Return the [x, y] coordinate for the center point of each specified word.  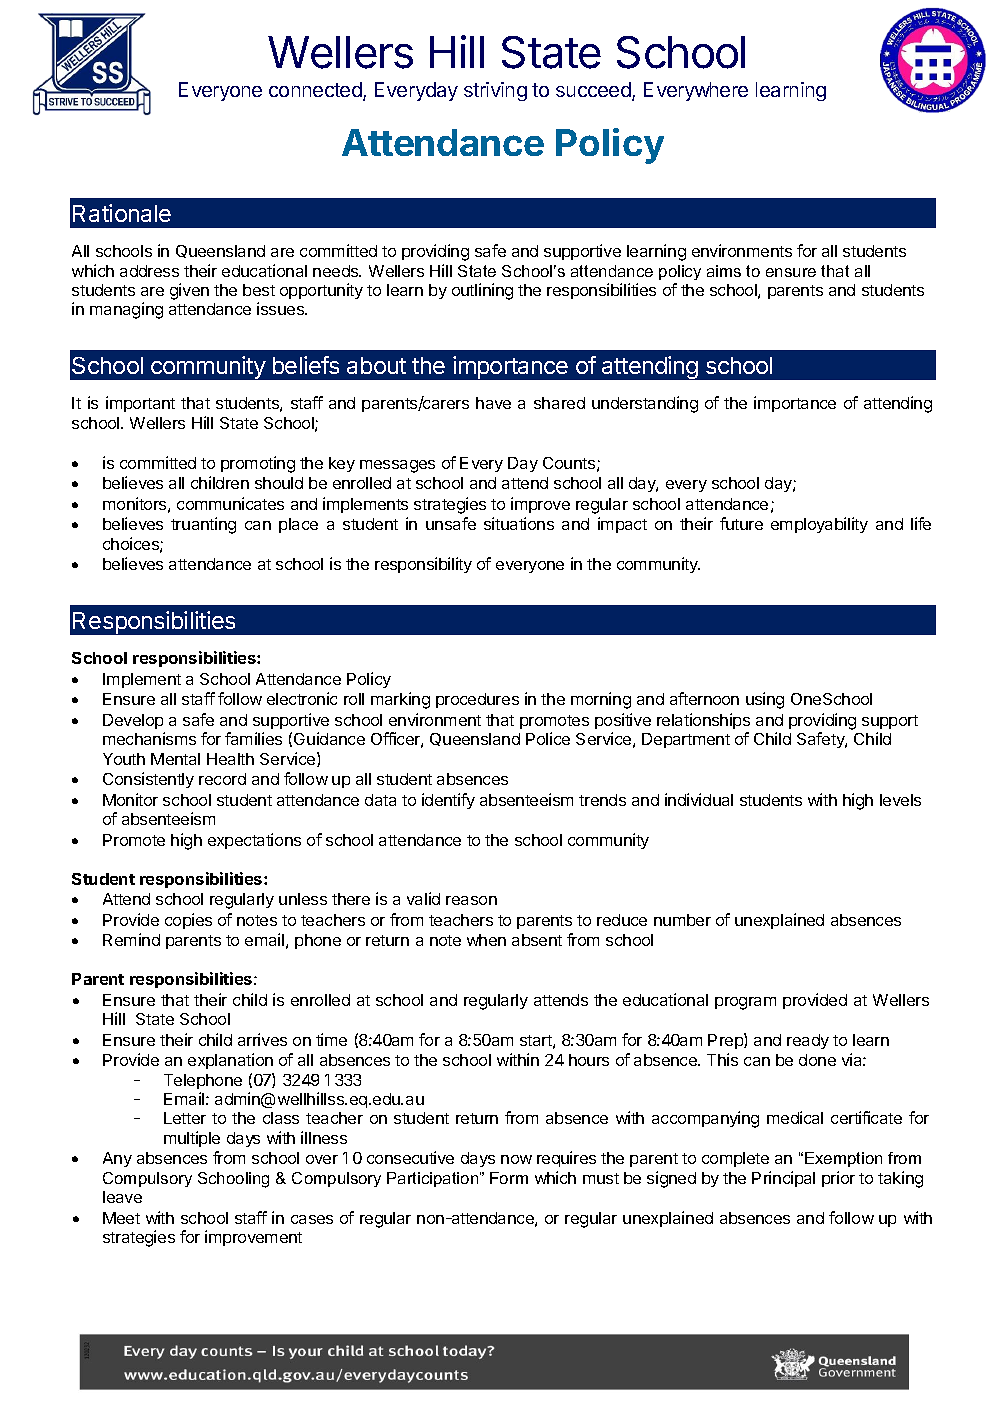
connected [316, 91]
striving [495, 91]
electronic [302, 698]
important [140, 404]
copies [188, 921]
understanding [645, 404]
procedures [477, 700]
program [745, 1003]
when [486, 940]
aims [724, 271]
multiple [192, 1139]
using [765, 700]
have [493, 403]
